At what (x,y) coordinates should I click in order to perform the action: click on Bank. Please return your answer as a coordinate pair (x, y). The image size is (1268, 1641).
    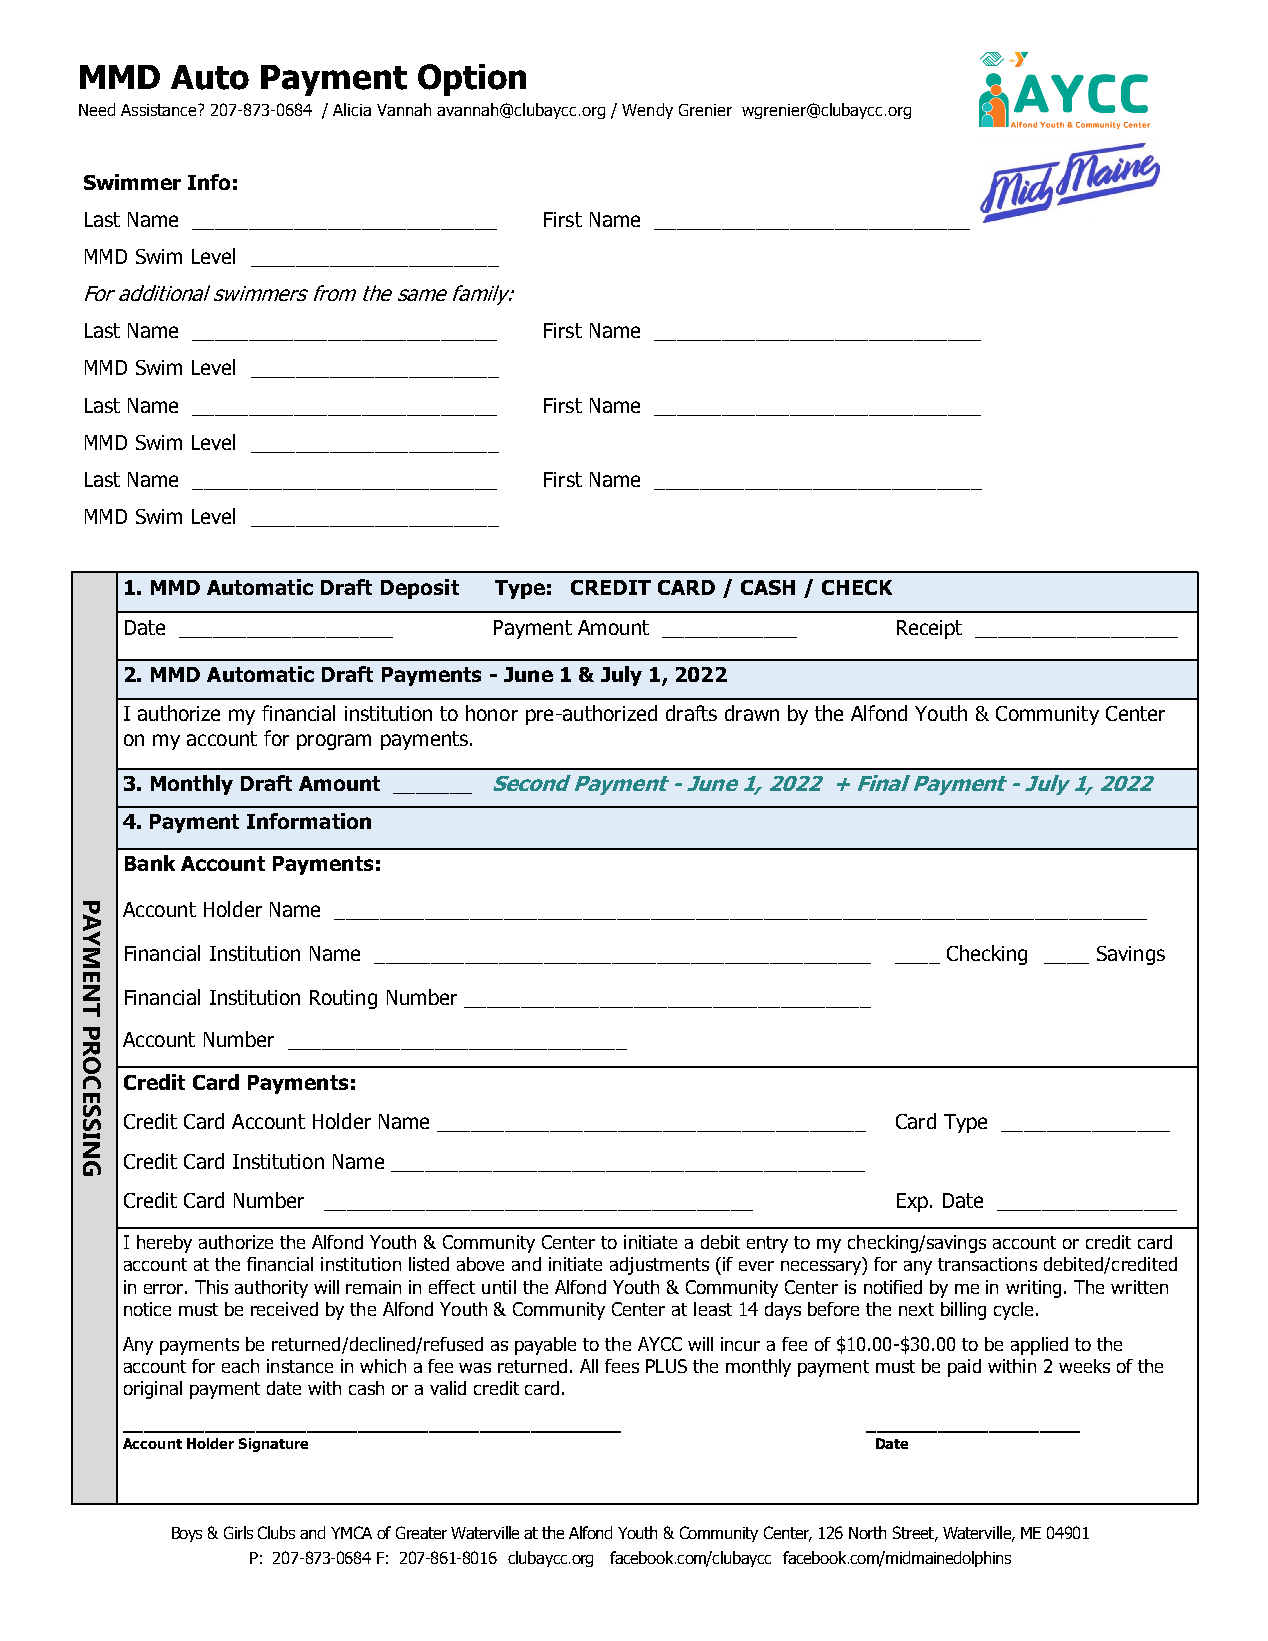
    Looking at the image, I should click on (150, 863).
